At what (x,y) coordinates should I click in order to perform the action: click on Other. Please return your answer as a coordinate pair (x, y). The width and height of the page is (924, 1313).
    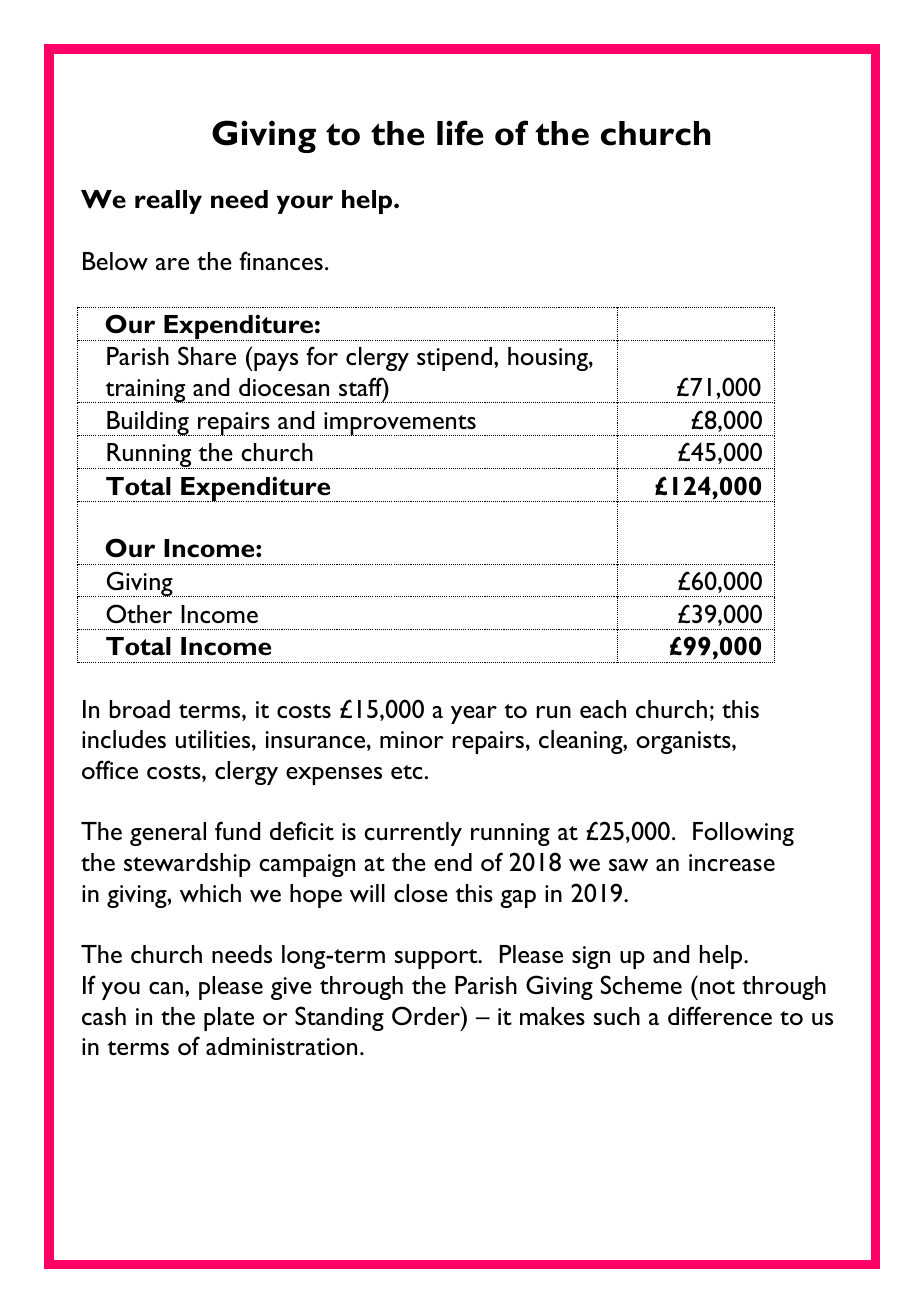
    Looking at the image, I should click on (139, 613).
